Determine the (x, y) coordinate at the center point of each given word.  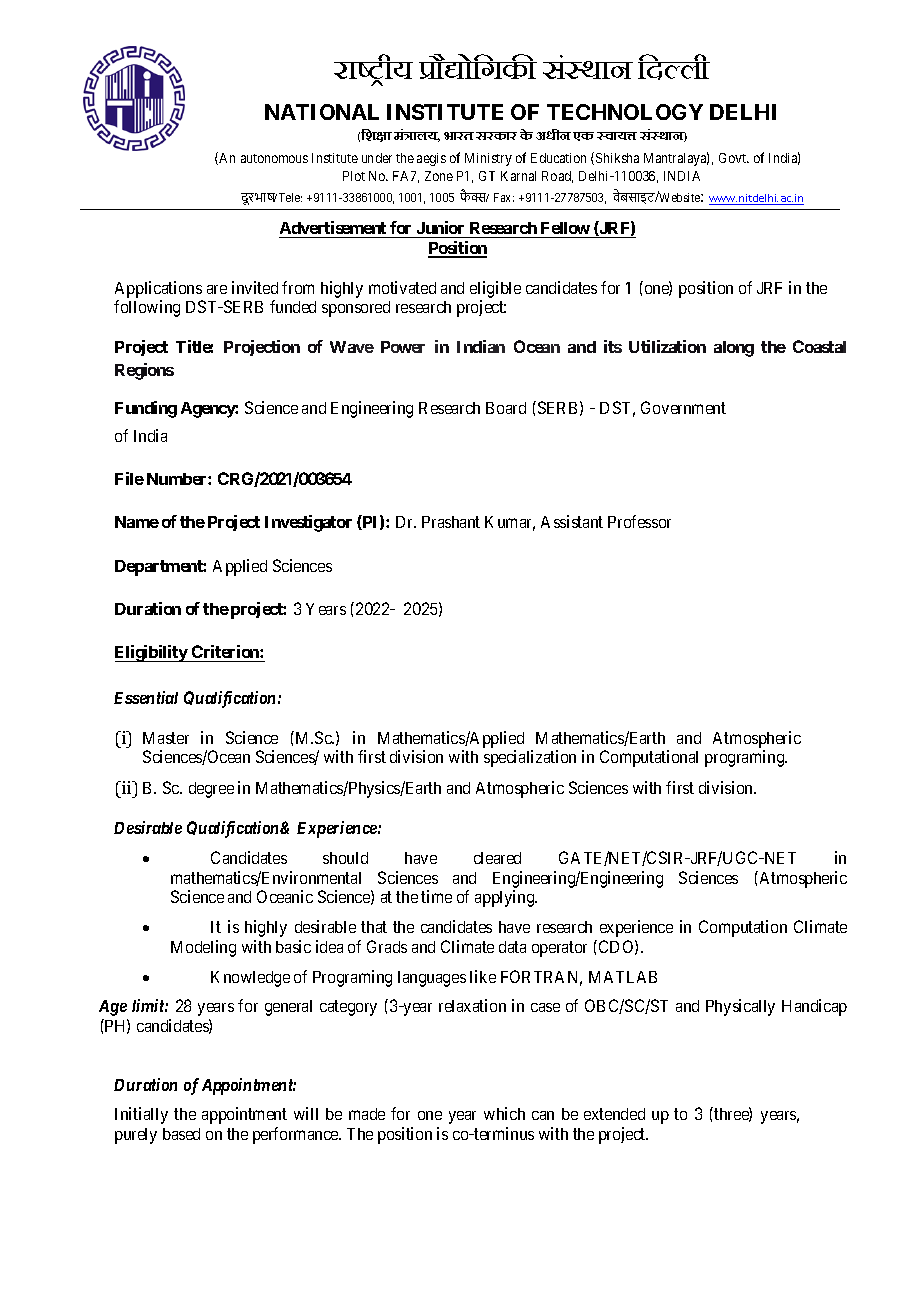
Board (506, 408)
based (181, 1134)
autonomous (274, 158)
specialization (530, 758)
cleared (497, 858)
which (504, 1113)
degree (211, 790)
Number (178, 479)
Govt (734, 158)
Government (683, 407)
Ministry (488, 159)
